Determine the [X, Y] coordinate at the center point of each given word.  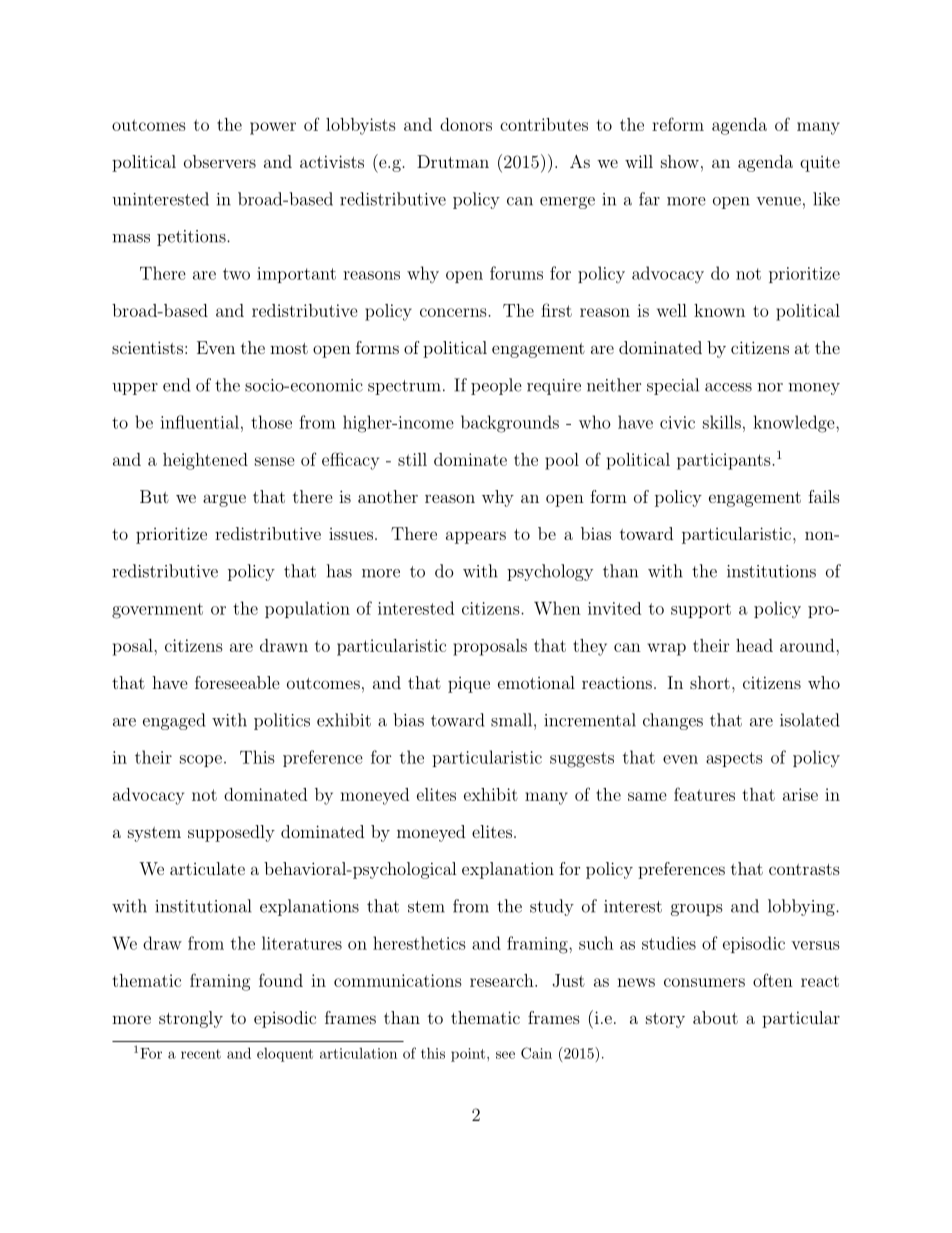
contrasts [804, 869]
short [710, 682]
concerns [454, 312]
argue [224, 500]
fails [824, 496]
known [719, 310]
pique [469, 685]
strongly [191, 1019]
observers [220, 161]
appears [476, 537]
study [552, 907]
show [680, 161]
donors [466, 124]
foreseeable [237, 682]
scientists [147, 347]
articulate [207, 868]
